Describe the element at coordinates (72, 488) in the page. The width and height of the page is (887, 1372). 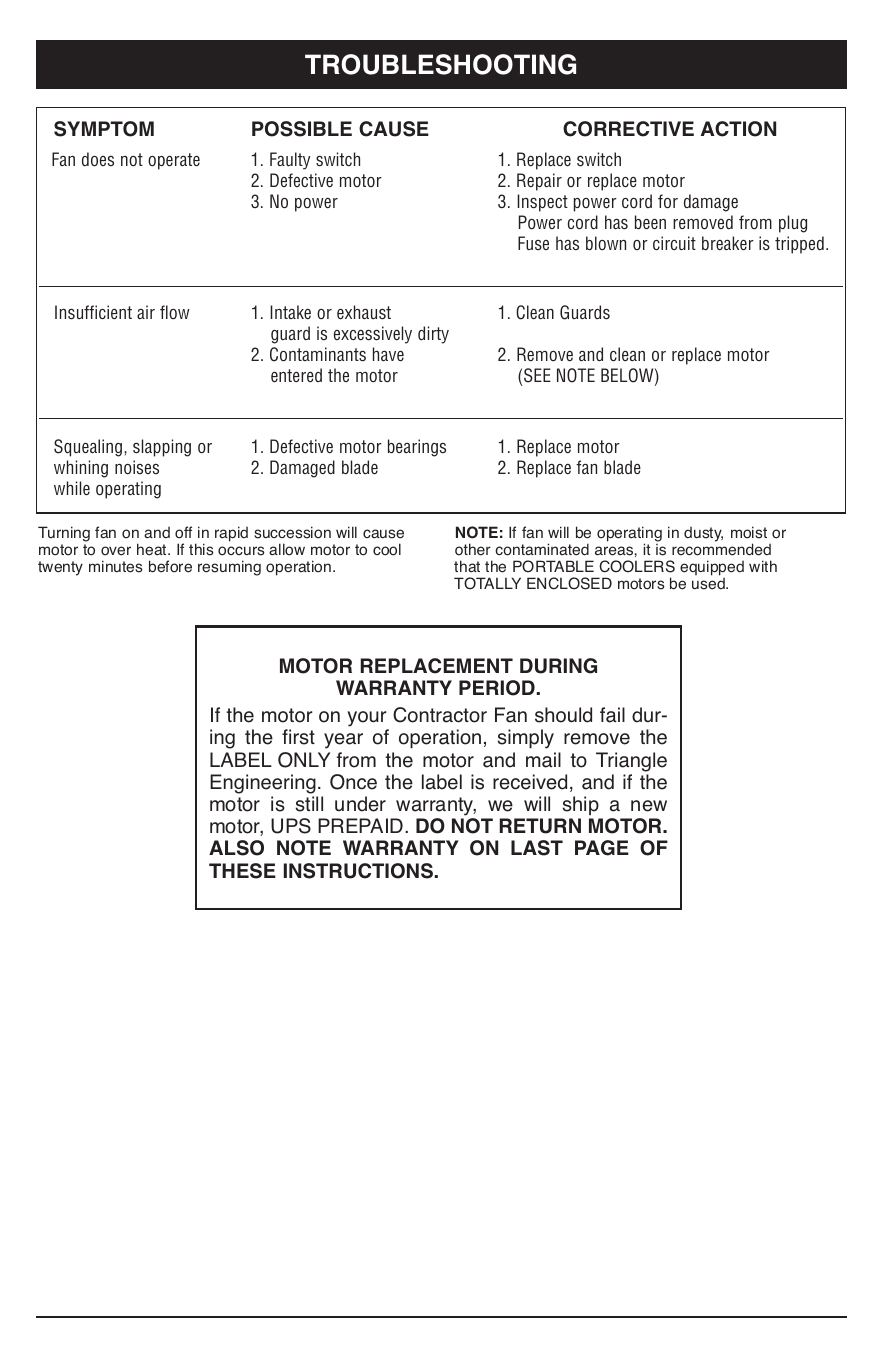
I see `while` at that location.
